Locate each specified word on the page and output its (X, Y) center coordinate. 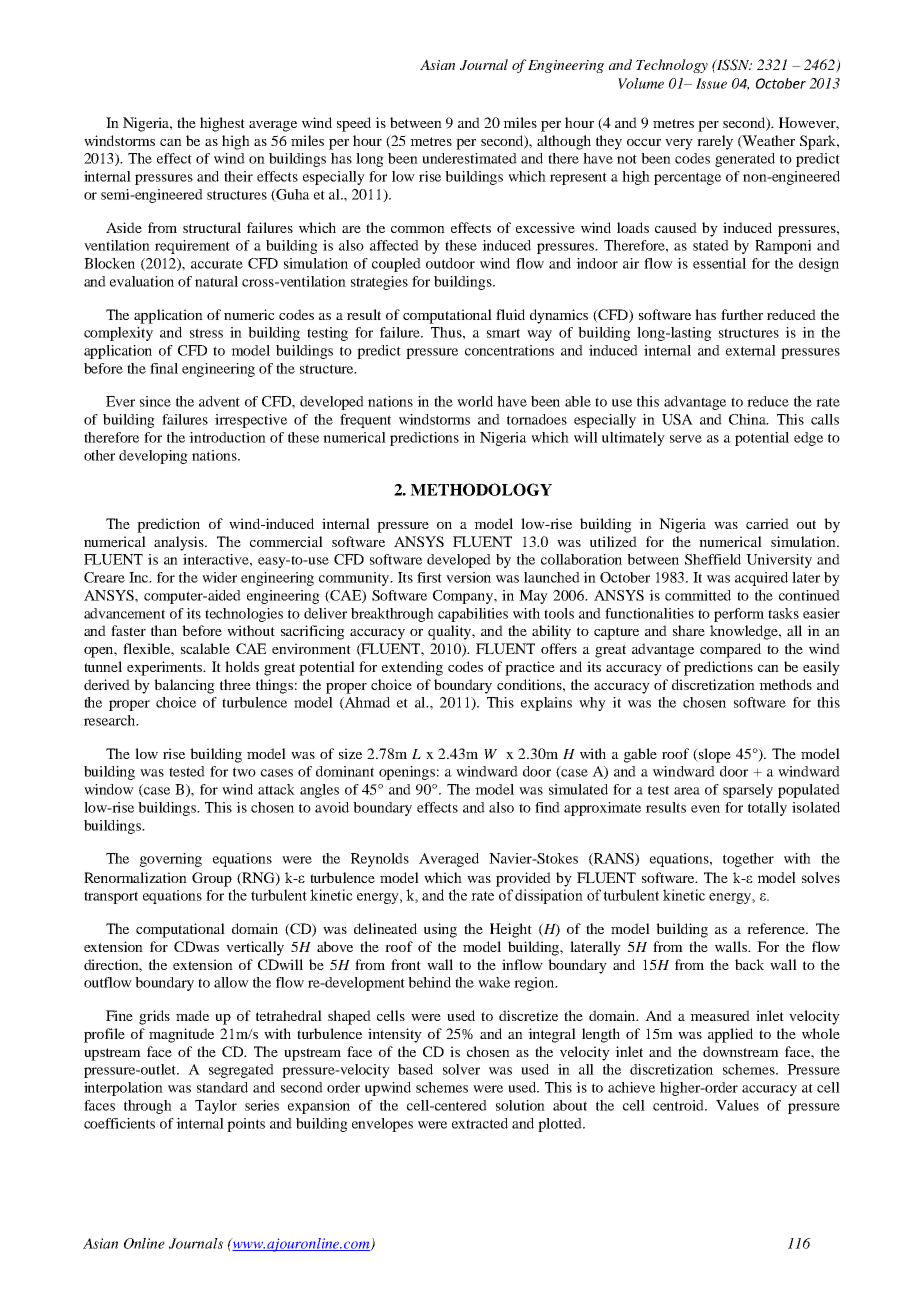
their (238, 176)
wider (219, 577)
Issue (711, 83)
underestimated (469, 158)
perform (739, 615)
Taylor (216, 1107)
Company (464, 597)
